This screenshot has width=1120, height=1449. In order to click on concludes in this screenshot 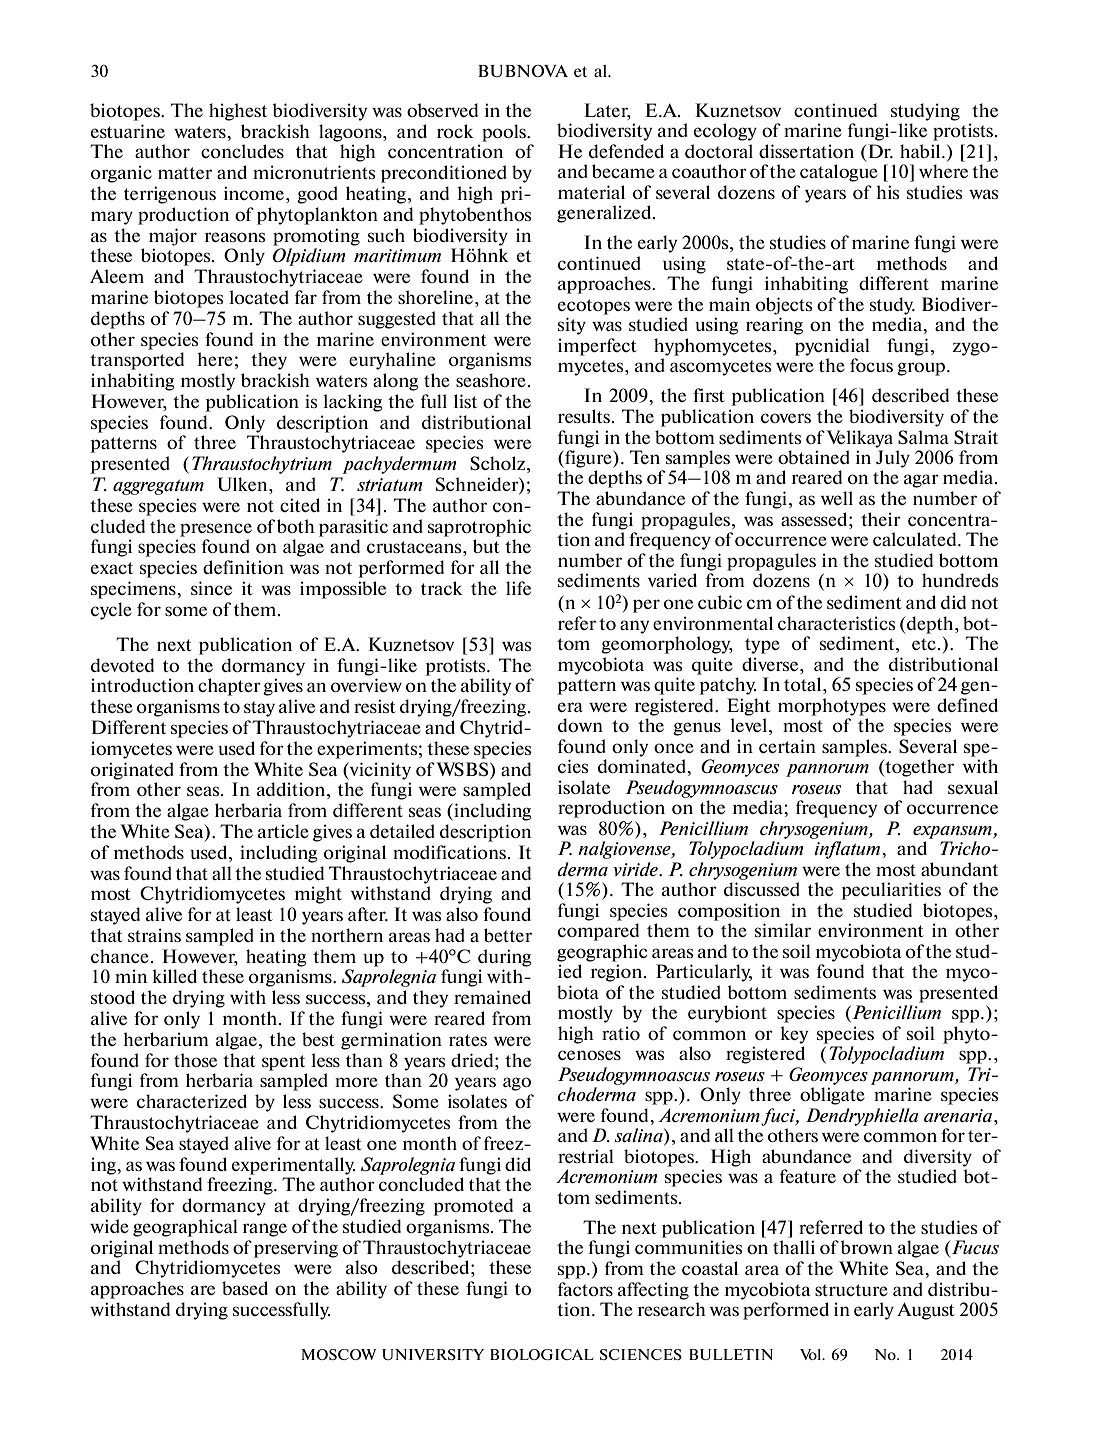, I will do `click(242, 151)`.
